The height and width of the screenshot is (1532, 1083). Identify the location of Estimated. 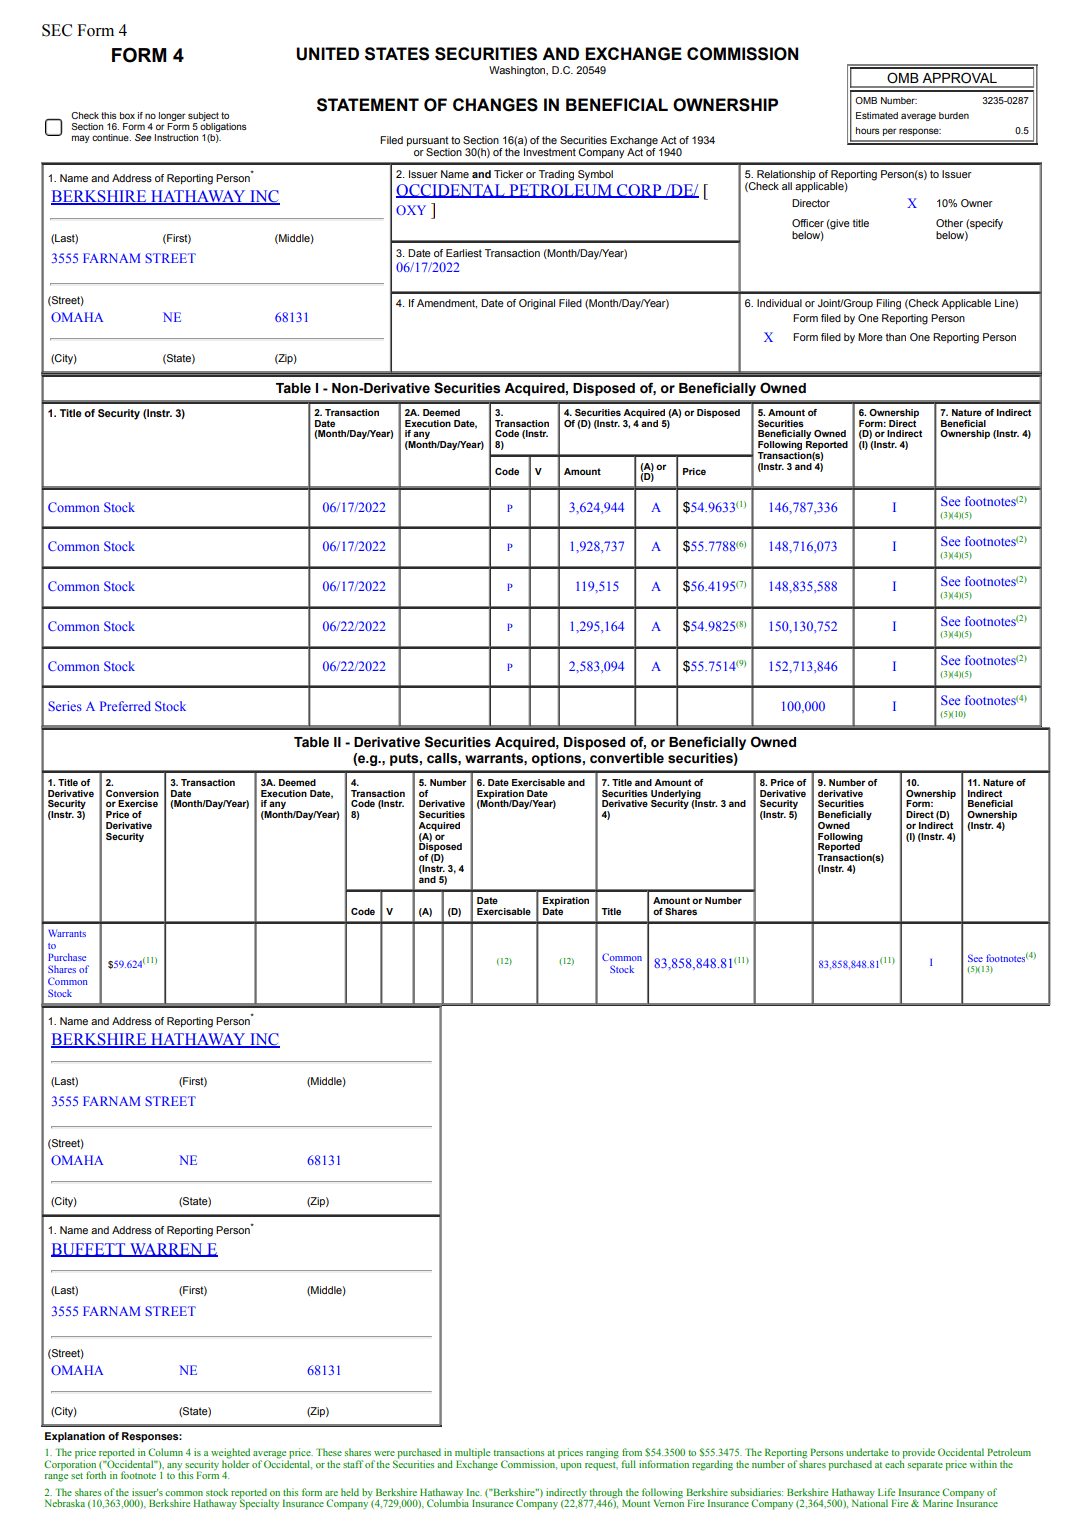
(877, 115).
